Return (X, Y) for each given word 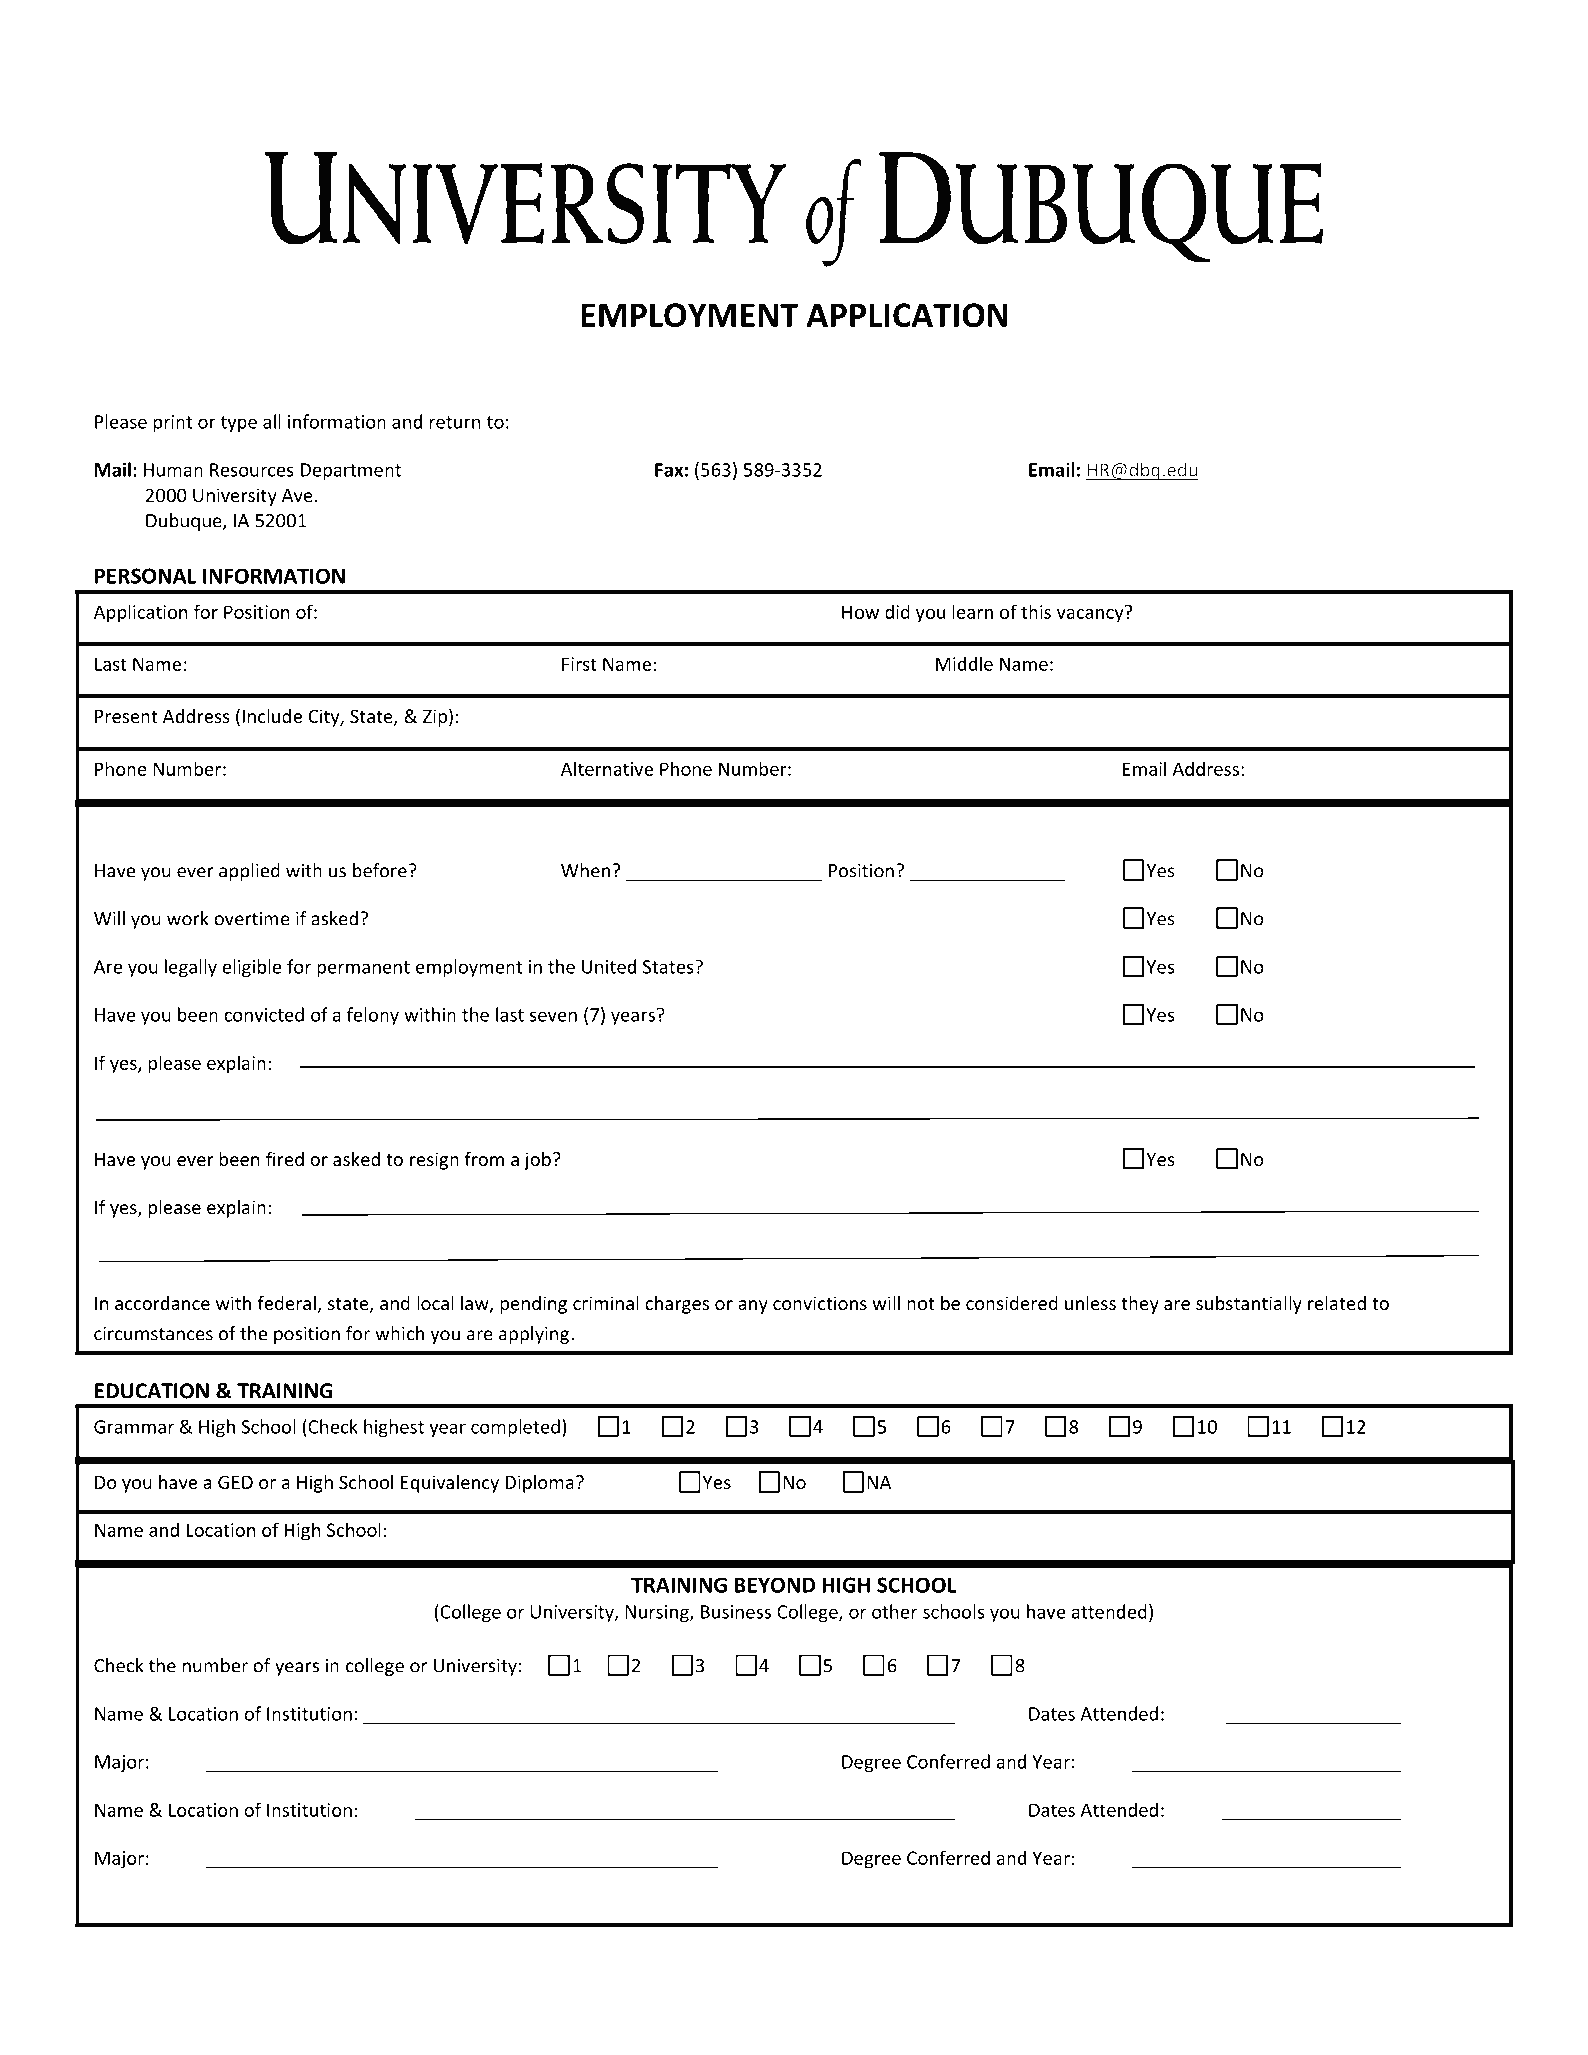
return (455, 422)
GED (235, 1482)
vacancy (1091, 614)
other (894, 1611)
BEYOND (775, 1585)
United (609, 966)
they (1140, 1305)
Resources (252, 470)
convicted (264, 1014)
